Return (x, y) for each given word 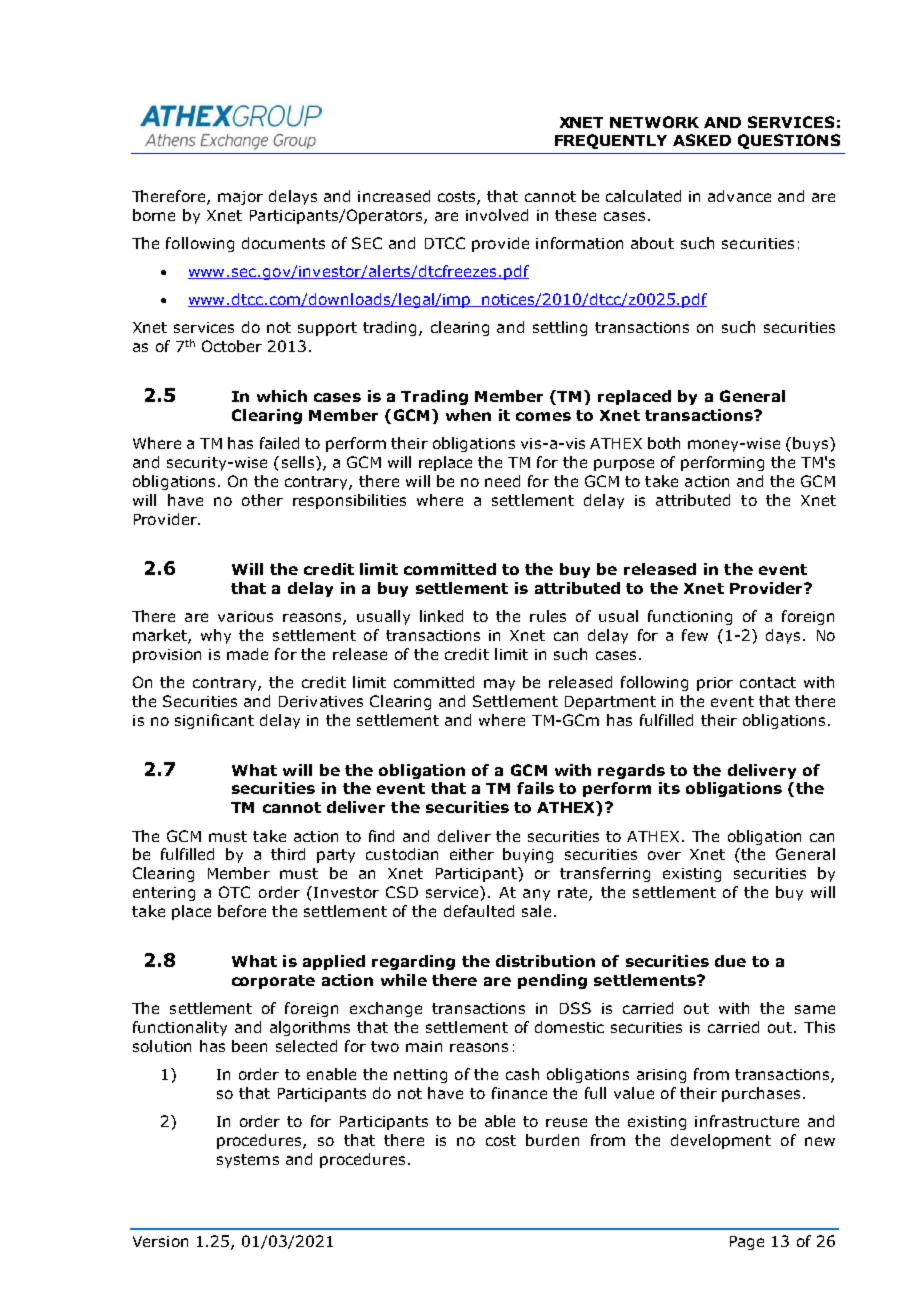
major (240, 198)
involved (497, 215)
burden (552, 1140)
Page (747, 1243)
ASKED (702, 140)
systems (248, 1161)
